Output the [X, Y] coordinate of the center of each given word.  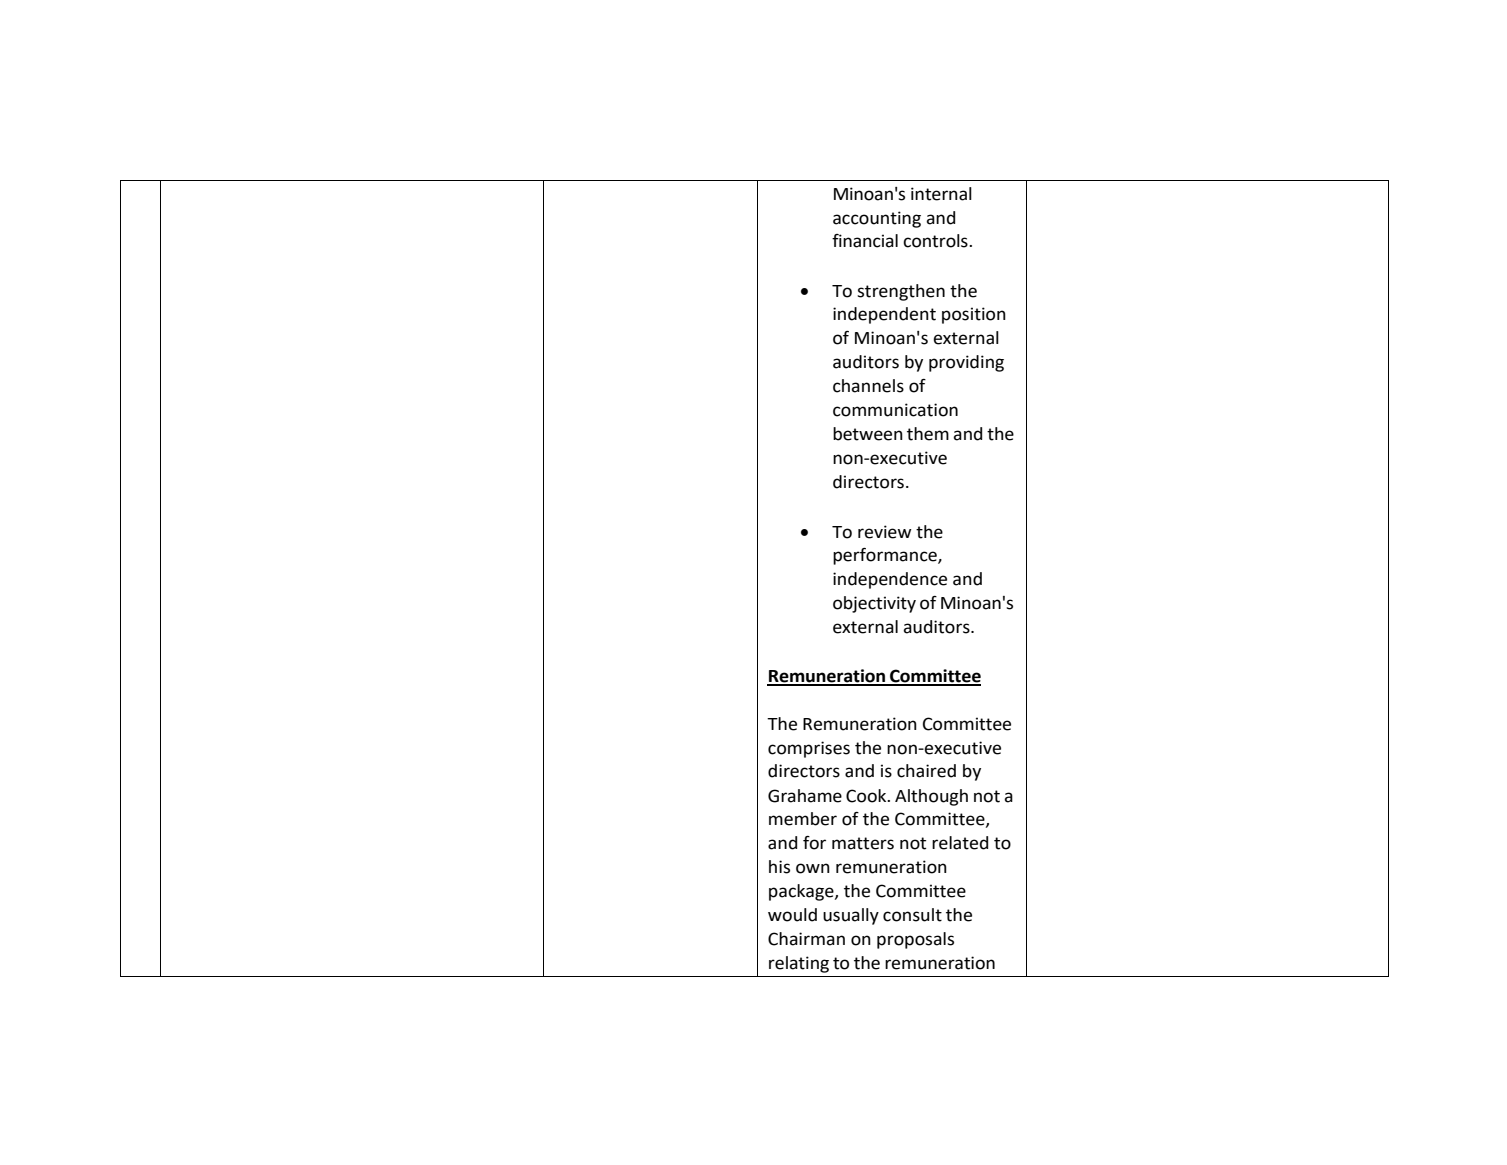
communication [895, 410]
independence [890, 580]
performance [886, 556]
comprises [809, 749]
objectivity [874, 604]
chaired [926, 771]
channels [868, 386]
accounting [877, 219]
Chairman [806, 939]
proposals [915, 940]
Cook [867, 796]
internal [941, 194]
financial [865, 241]
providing [966, 363]
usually [851, 916]
